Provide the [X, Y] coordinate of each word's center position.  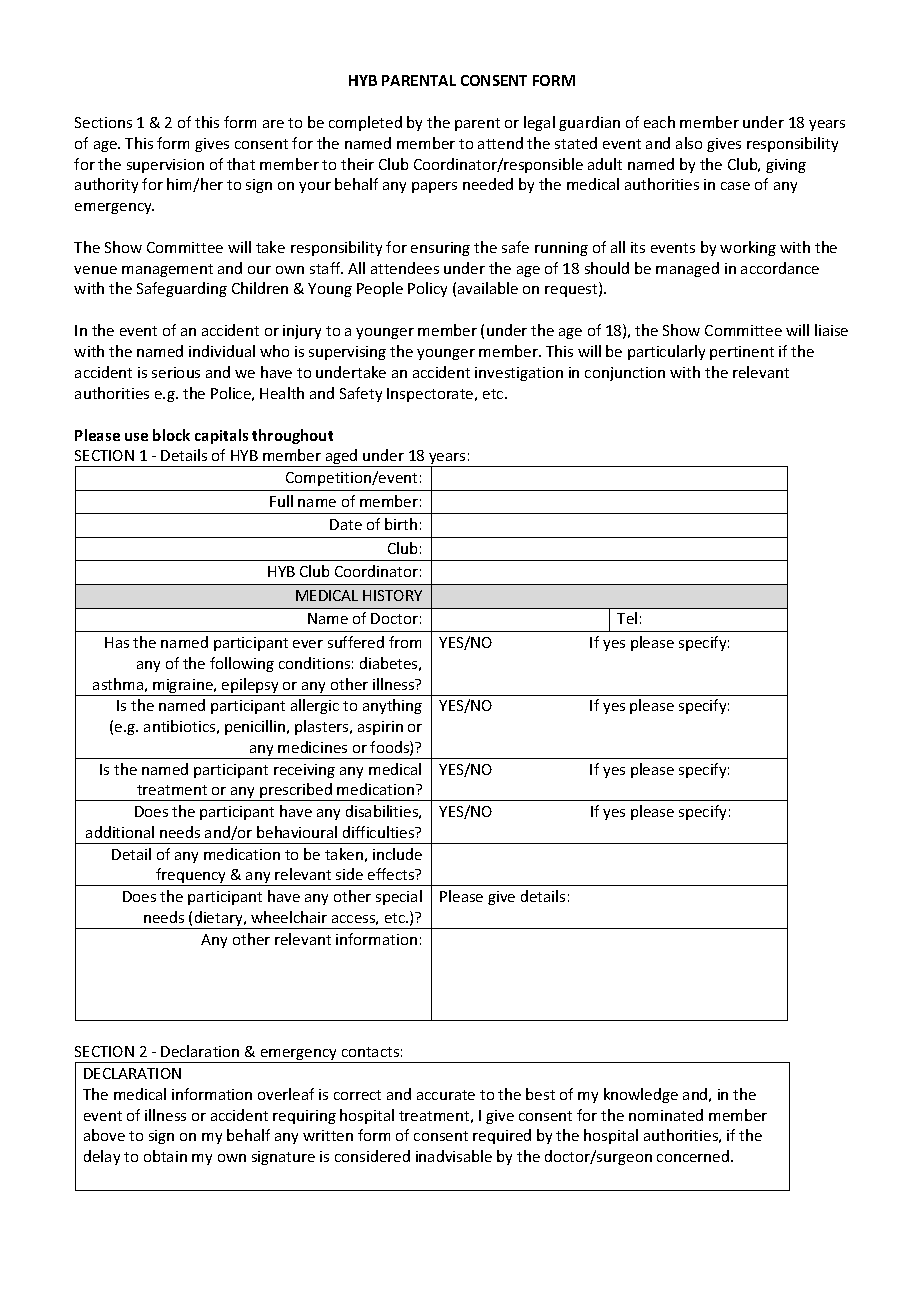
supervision [165, 166]
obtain [165, 1156]
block [171, 435]
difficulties [380, 832]
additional [120, 832]
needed [488, 184]
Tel [627, 618]
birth [401, 524]
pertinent [742, 353]
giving [786, 166]
